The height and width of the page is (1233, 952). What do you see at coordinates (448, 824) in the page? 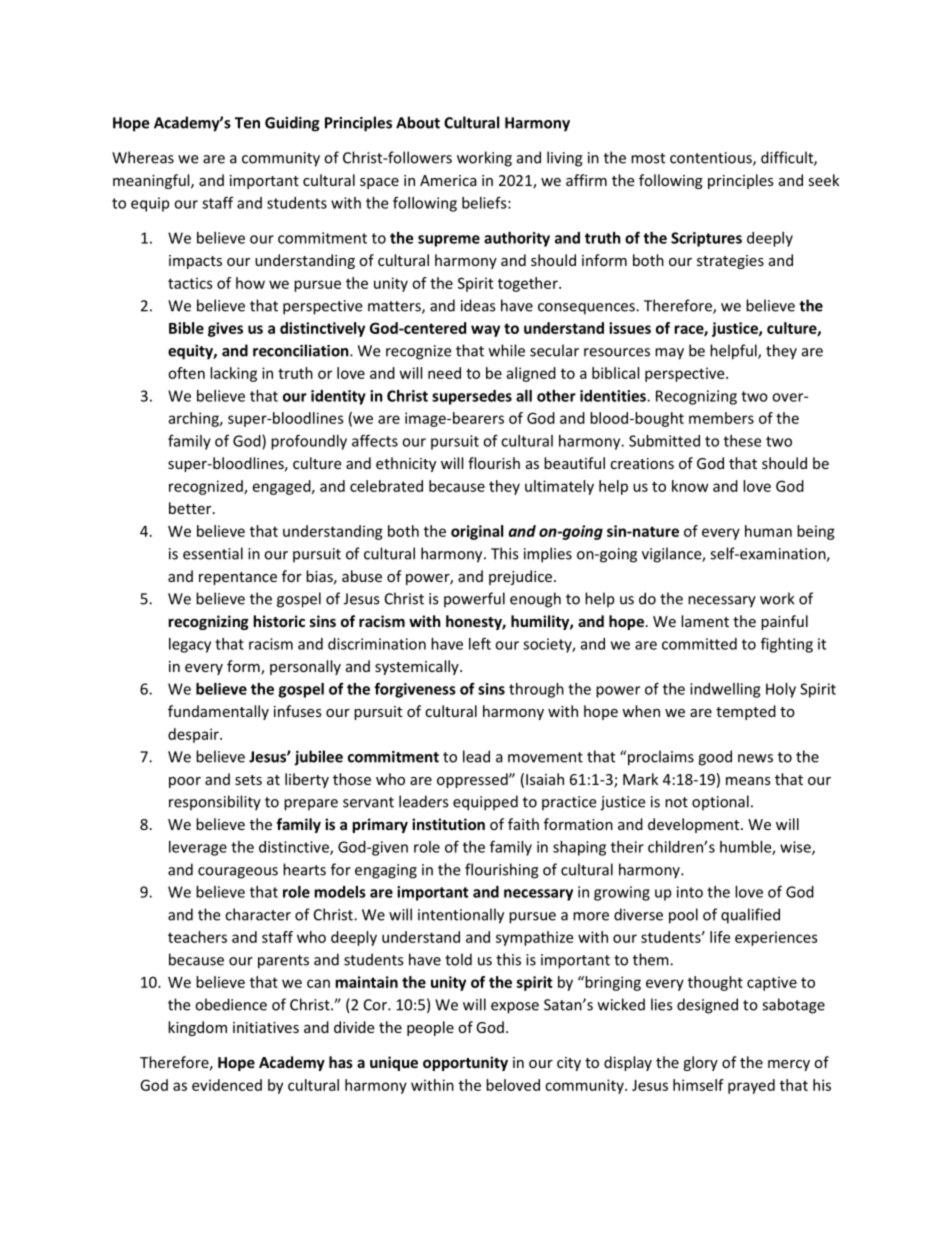
I see `institution` at bounding box center [448, 824].
